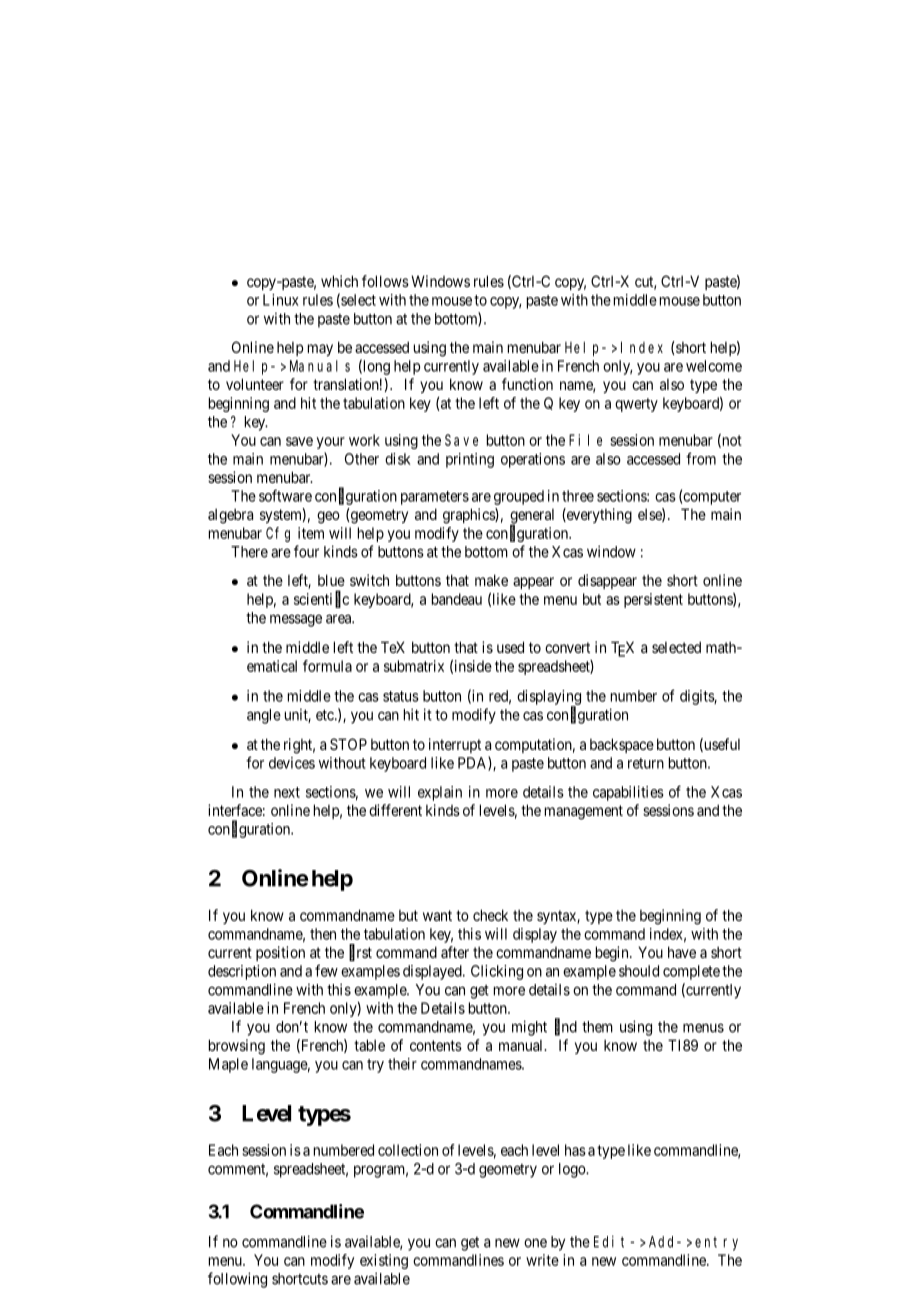 The image size is (924, 1308). I want to click on next, so click(287, 792).
